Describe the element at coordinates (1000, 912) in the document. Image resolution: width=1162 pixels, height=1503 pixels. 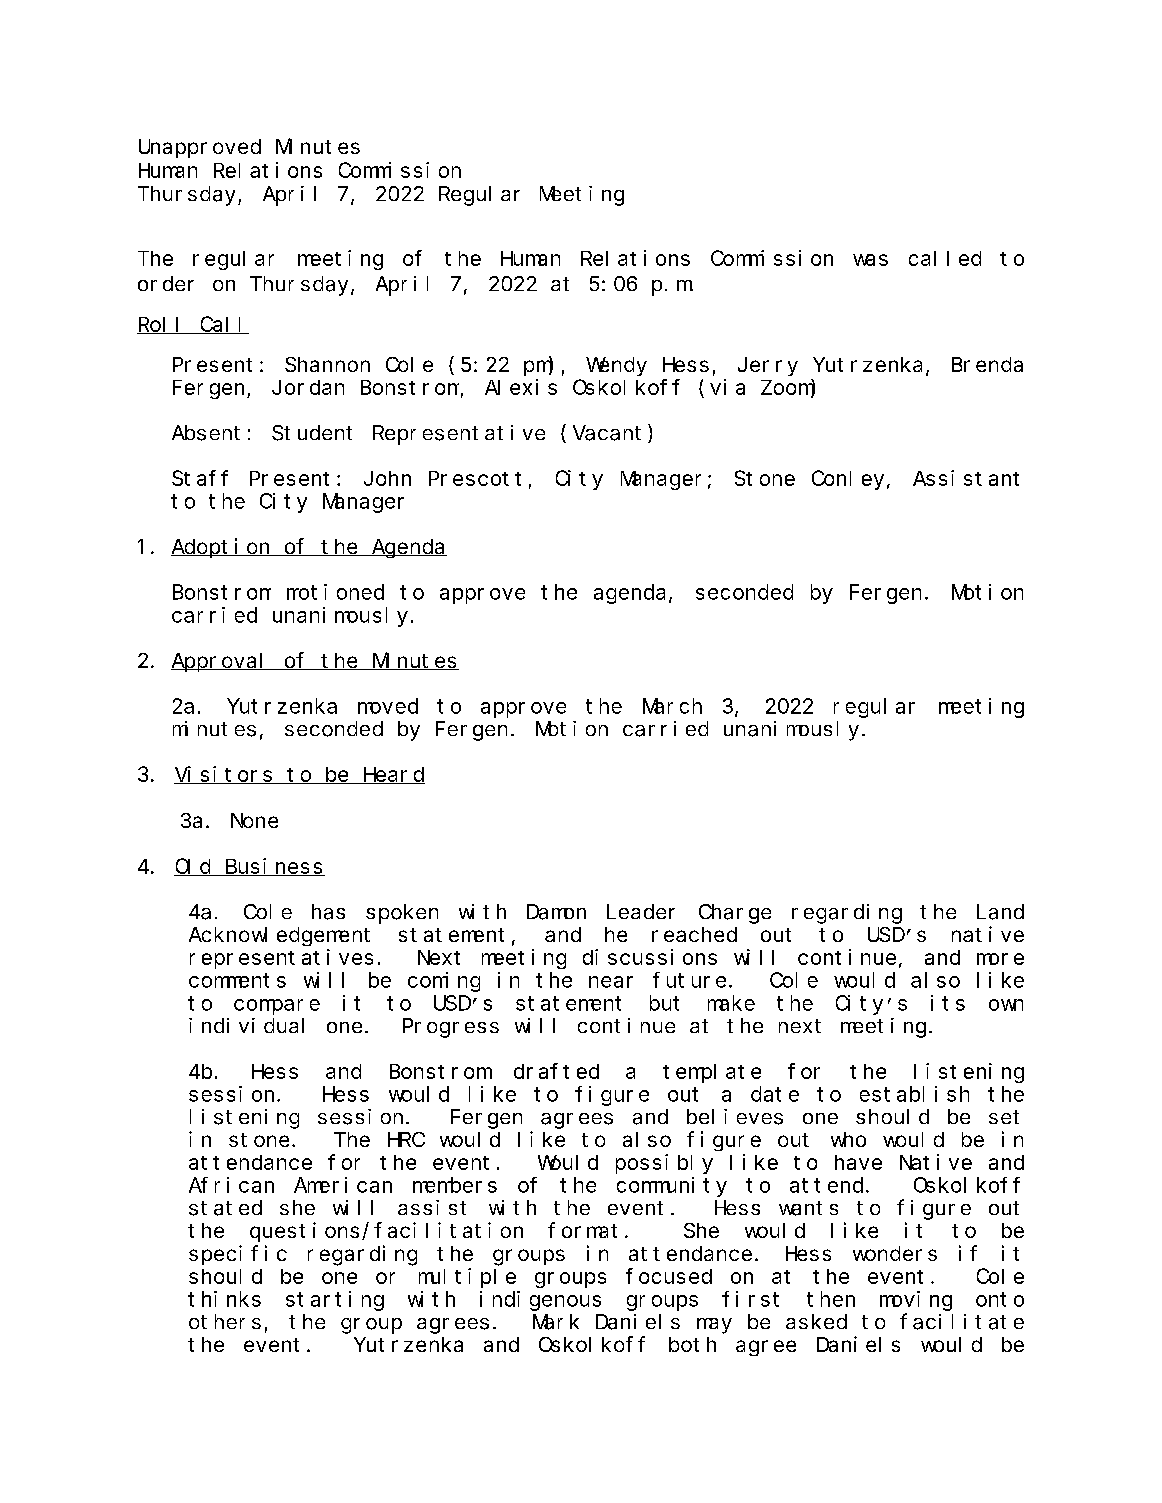
I see `Land` at that location.
